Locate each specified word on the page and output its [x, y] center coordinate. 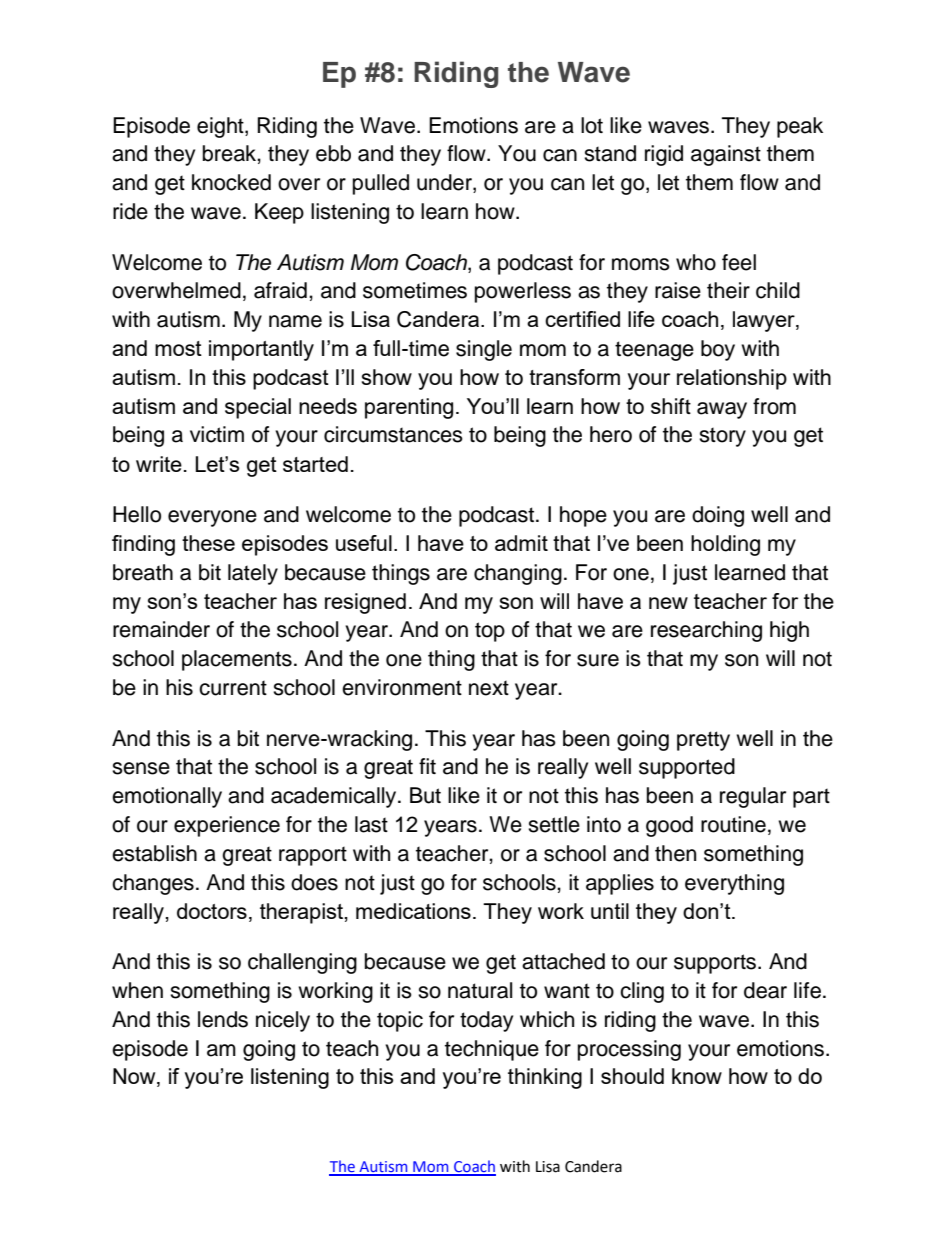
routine [733, 824]
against [726, 155]
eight [221, 127]
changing [518, 574]
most [178, 348]
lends [223, 1019]
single [484, 350]
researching [706, 631]
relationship [732, 379]
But [425, 795]
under [445, 183]
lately [253, 574]
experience [227, 826]
